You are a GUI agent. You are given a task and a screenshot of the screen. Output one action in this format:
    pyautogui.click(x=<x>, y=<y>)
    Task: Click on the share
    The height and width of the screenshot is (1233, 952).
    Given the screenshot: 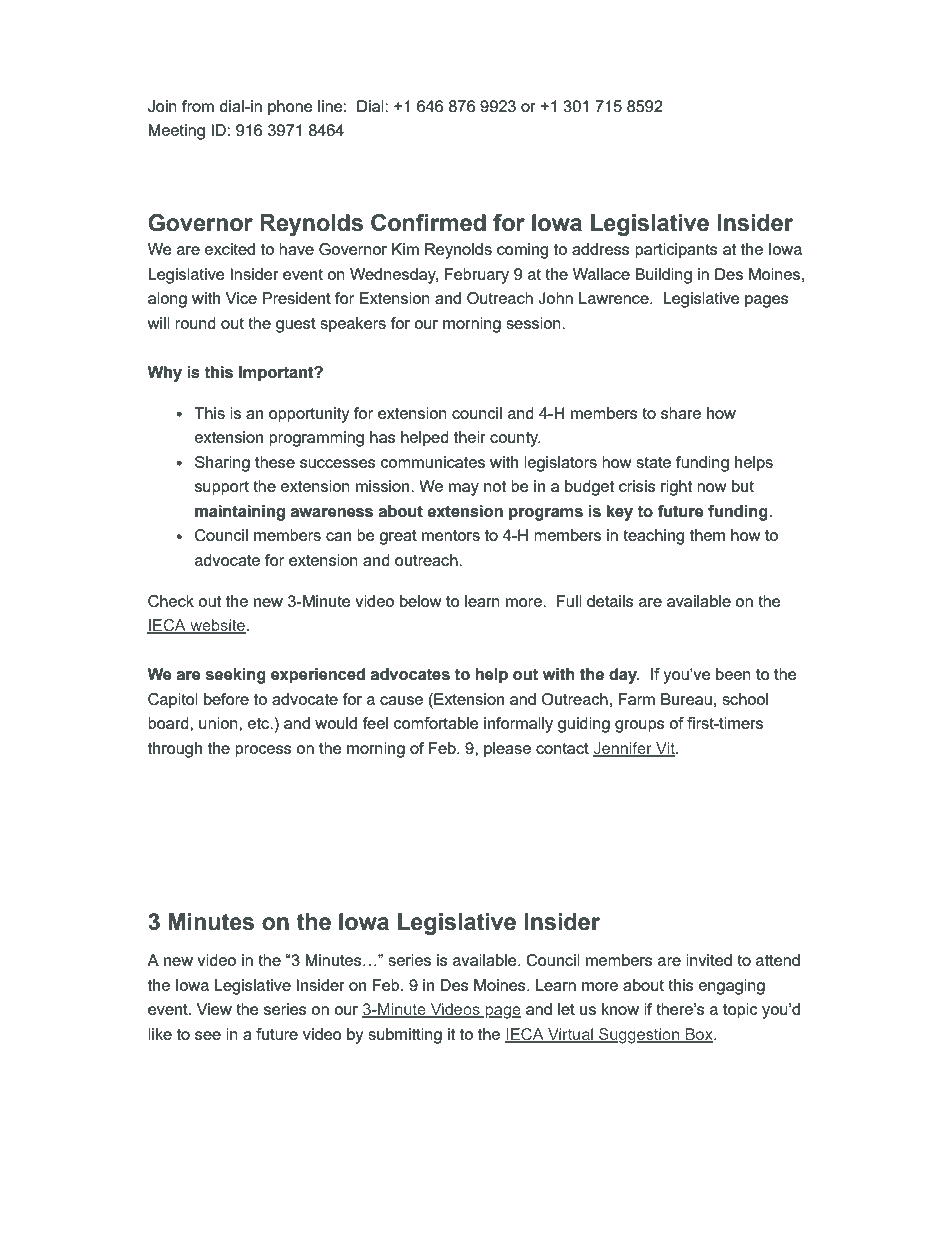 What is the action you would take?
    pyautogui.click(x=681, y=413)
